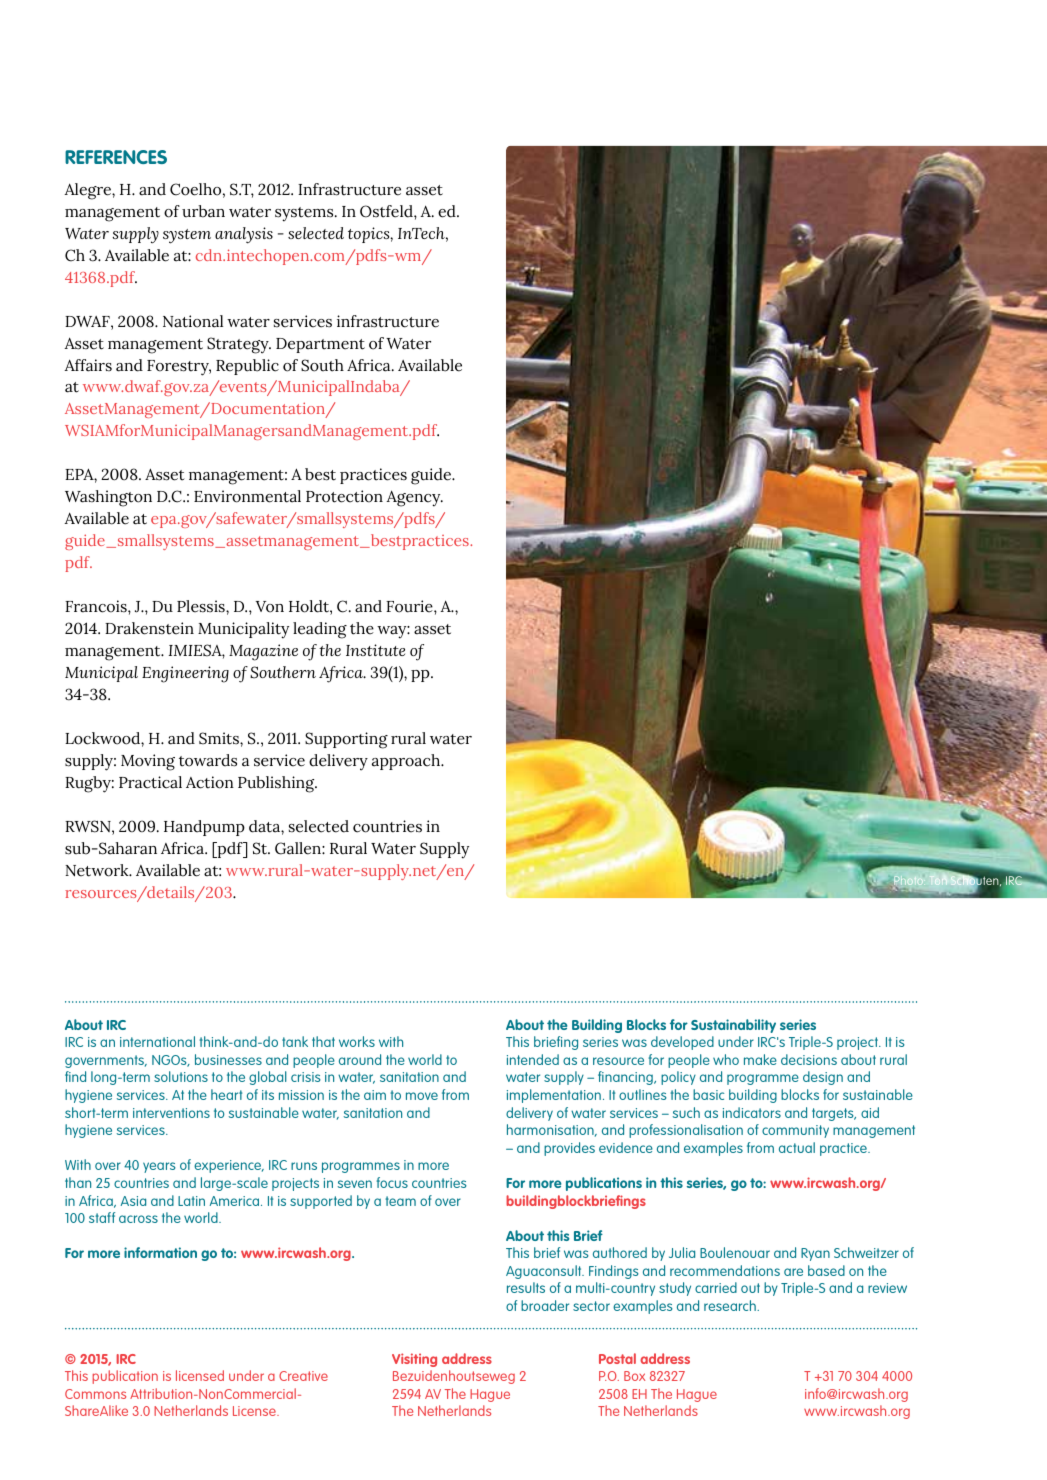 The height and width of the screenshot is (1480, 1047). I want to click on intended, so click(533, 1059).
